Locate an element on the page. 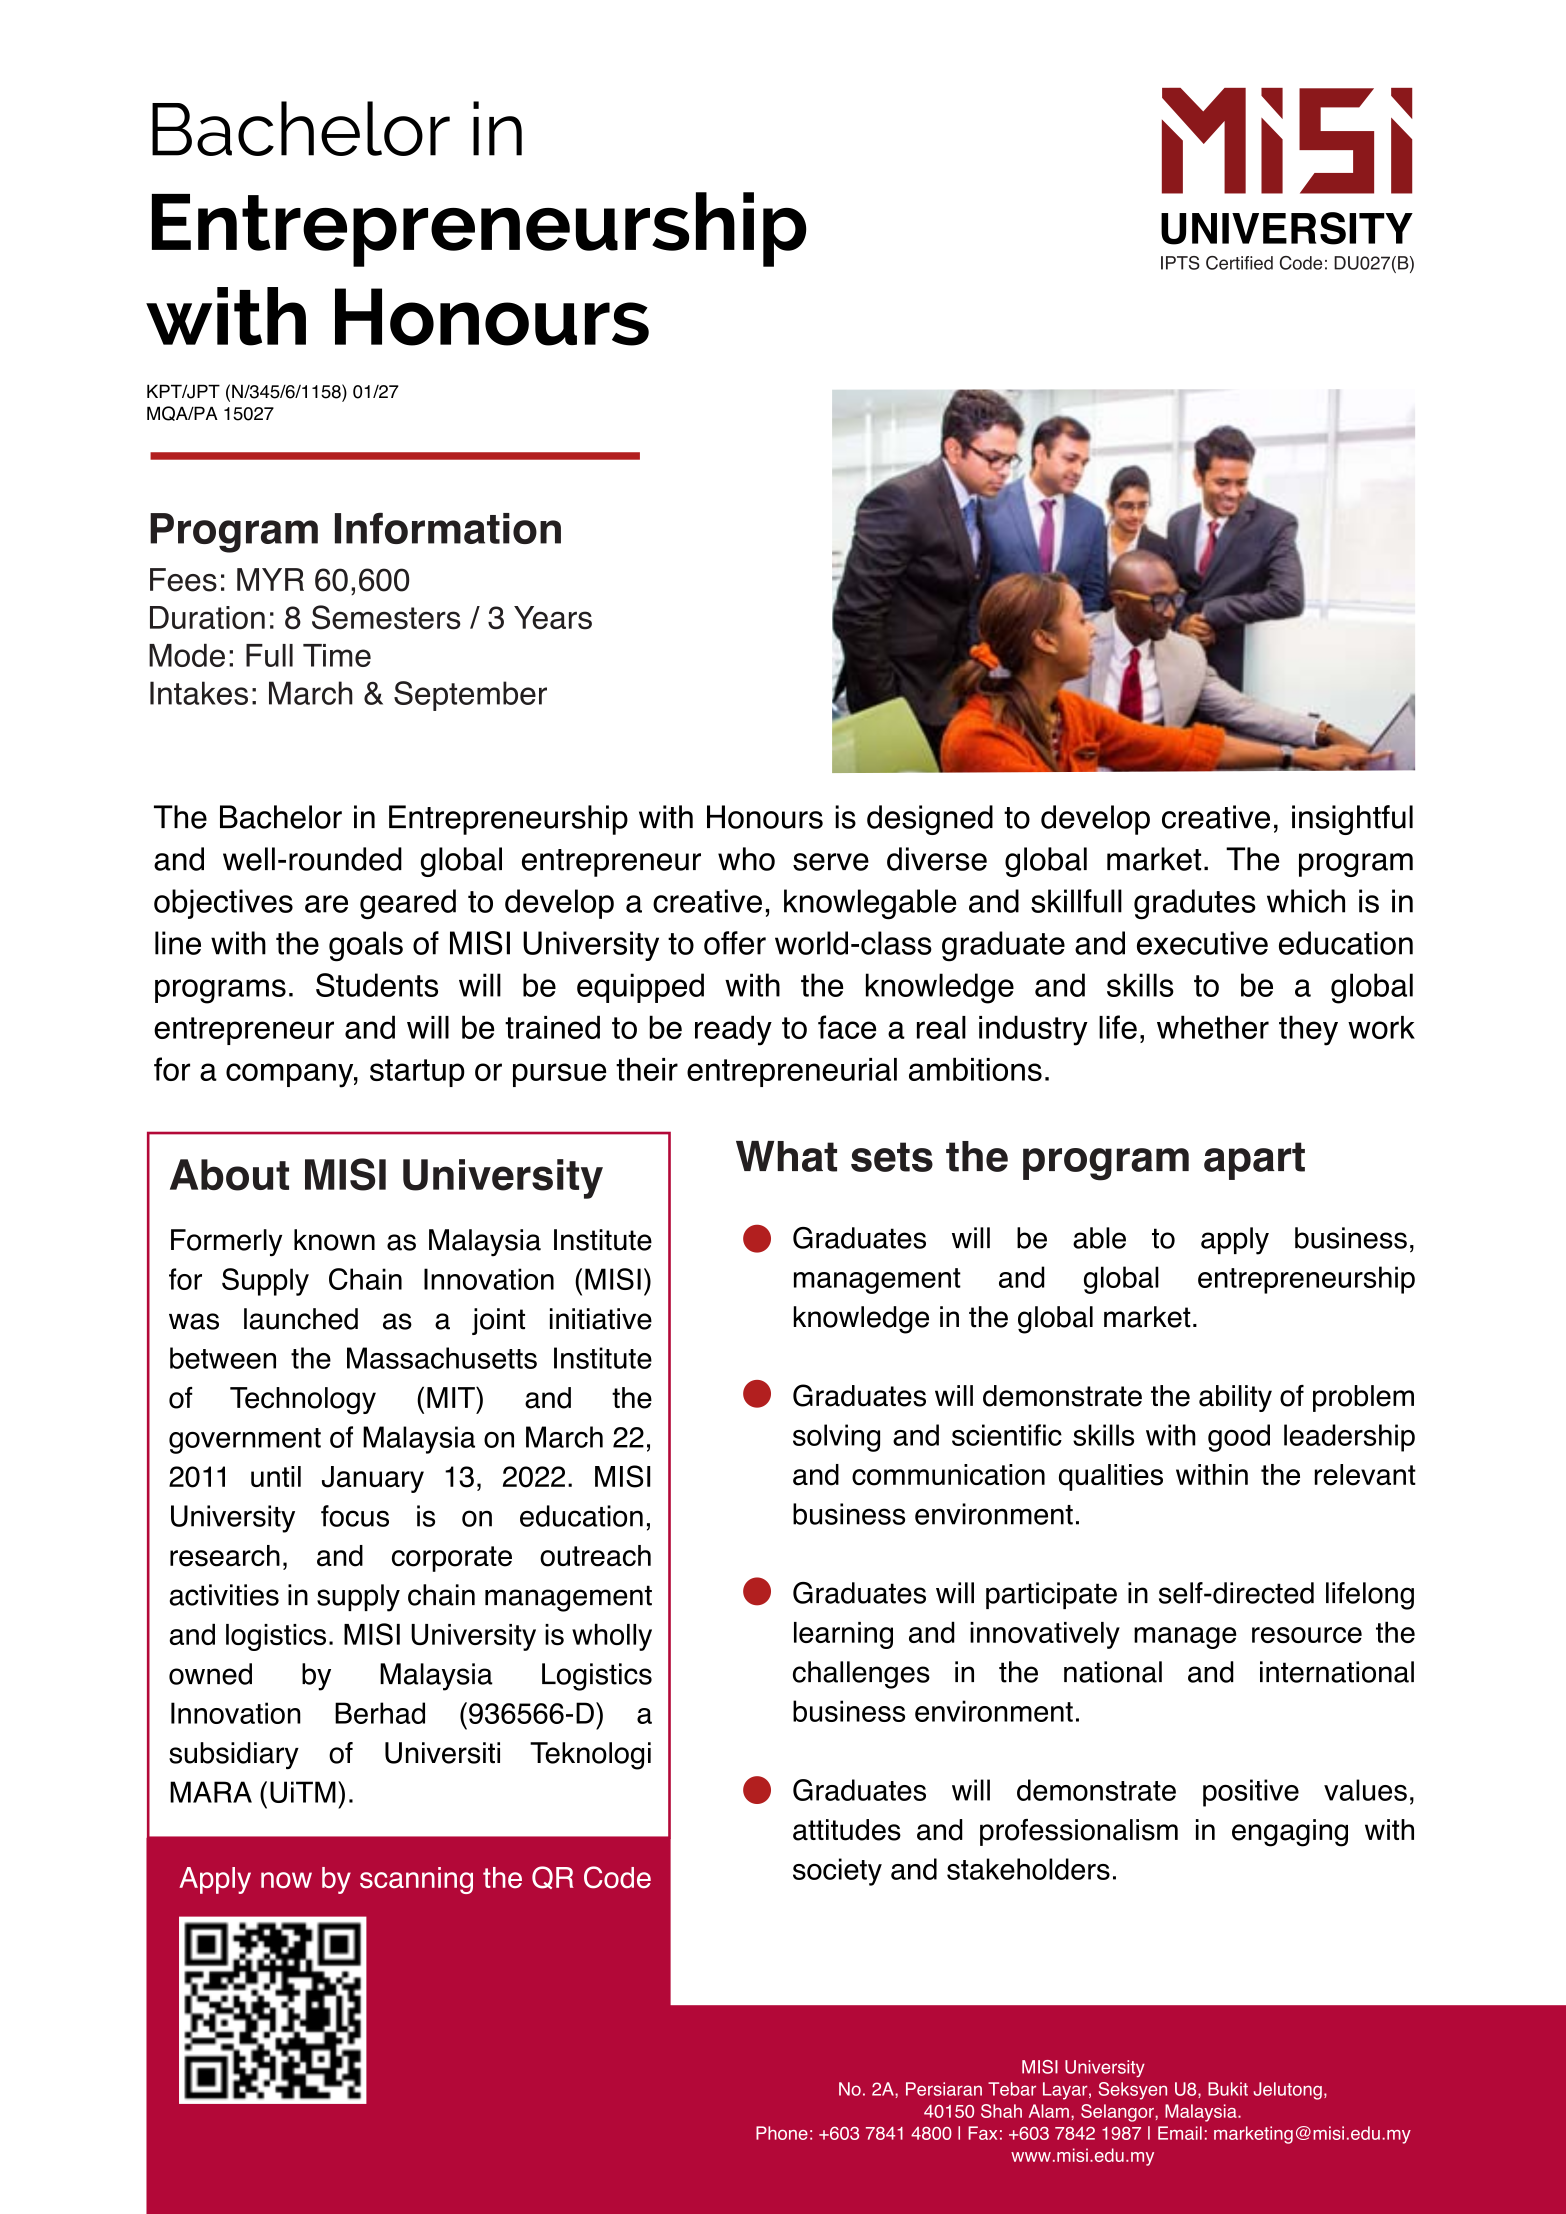 The height and width of the document is (2214, 1566). What is located at coordinates (786, 1156).
